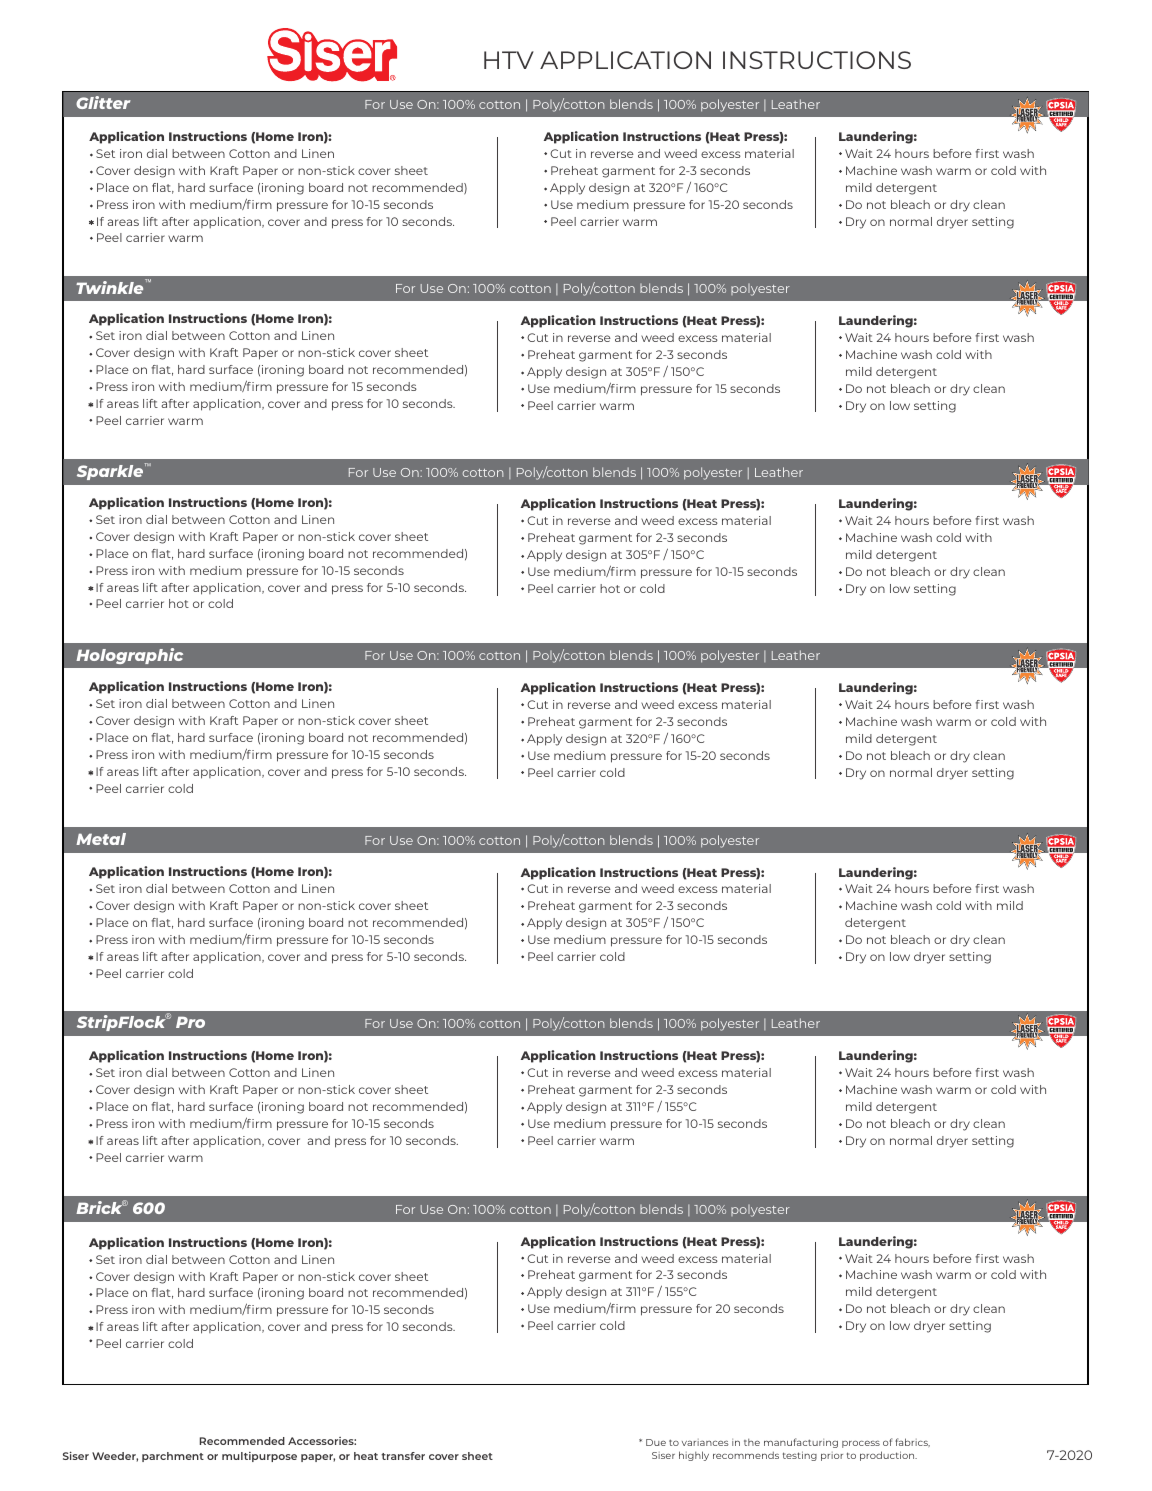  What do you see at coordinates (129, 656) in the document?
I see `Holographic` at bounding box center [129, 656].
